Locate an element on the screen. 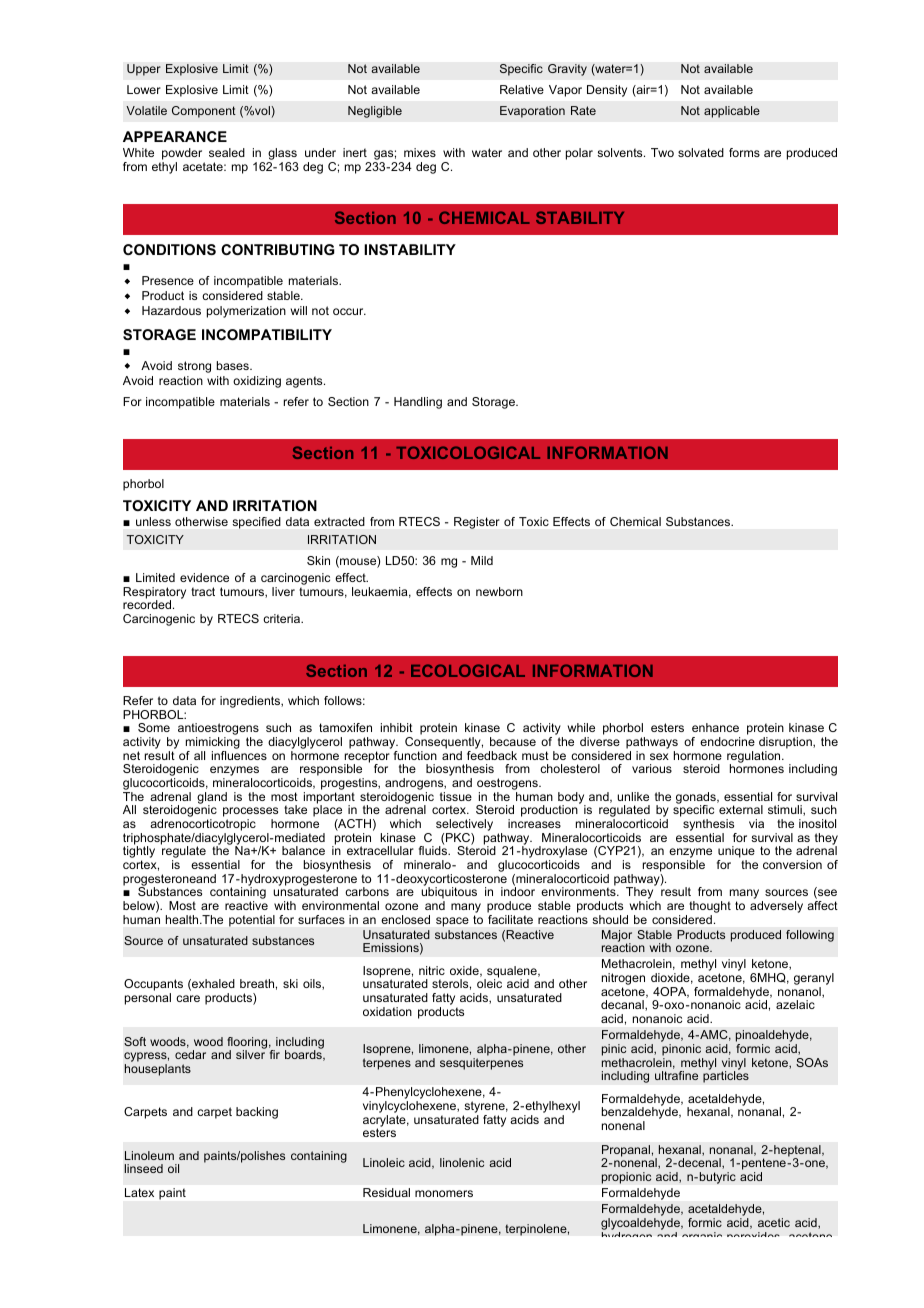 Image resolution: width=924 pixels, height=1308 pixels. linseed is located at coordinates (144, 1168).
